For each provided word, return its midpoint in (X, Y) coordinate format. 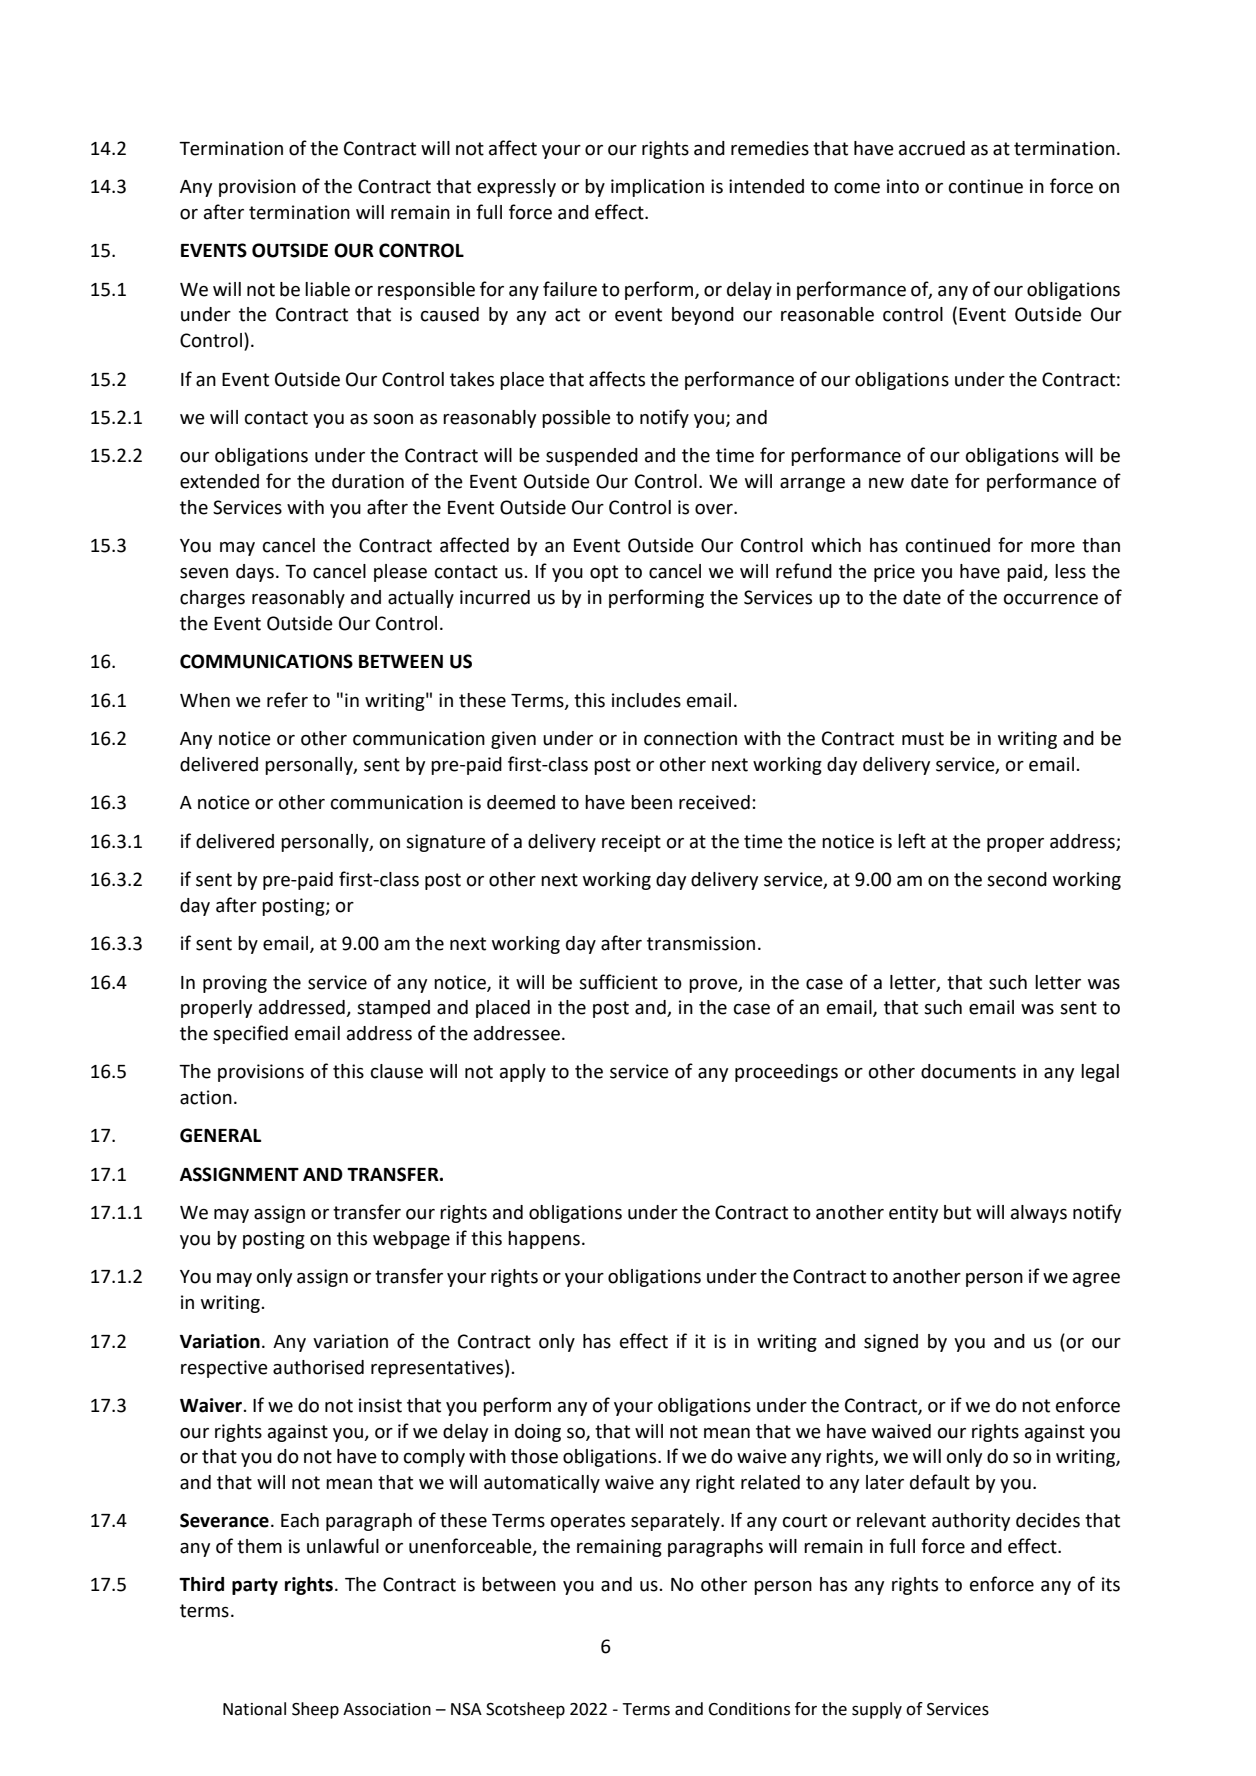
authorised (318, 1367)
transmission (701, 943)
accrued (932, 148)
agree (1096, 1280)
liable (327, 289)
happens (544, 1240)
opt (604, 573)
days (255, 573)
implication (657, 188)
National (254, 1709)
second (1017, 879)
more (1053, 547)
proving (235, 984)
